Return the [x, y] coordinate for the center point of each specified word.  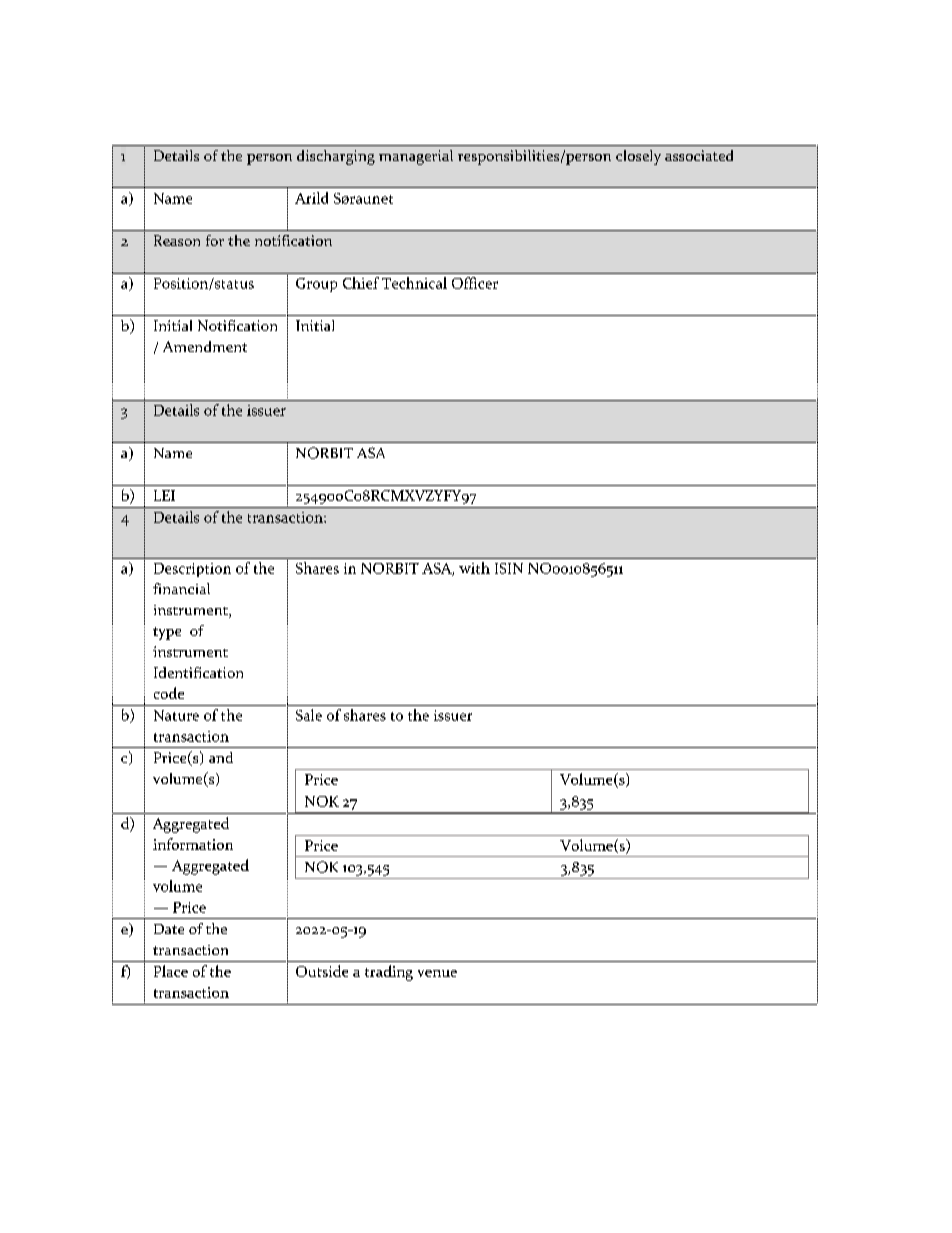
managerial [416, 157]
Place [171, 971]
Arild [311, 198]
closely [638, 157]
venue [437, 973]
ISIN [509, 568]
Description [192, 570]
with [474, 568]
